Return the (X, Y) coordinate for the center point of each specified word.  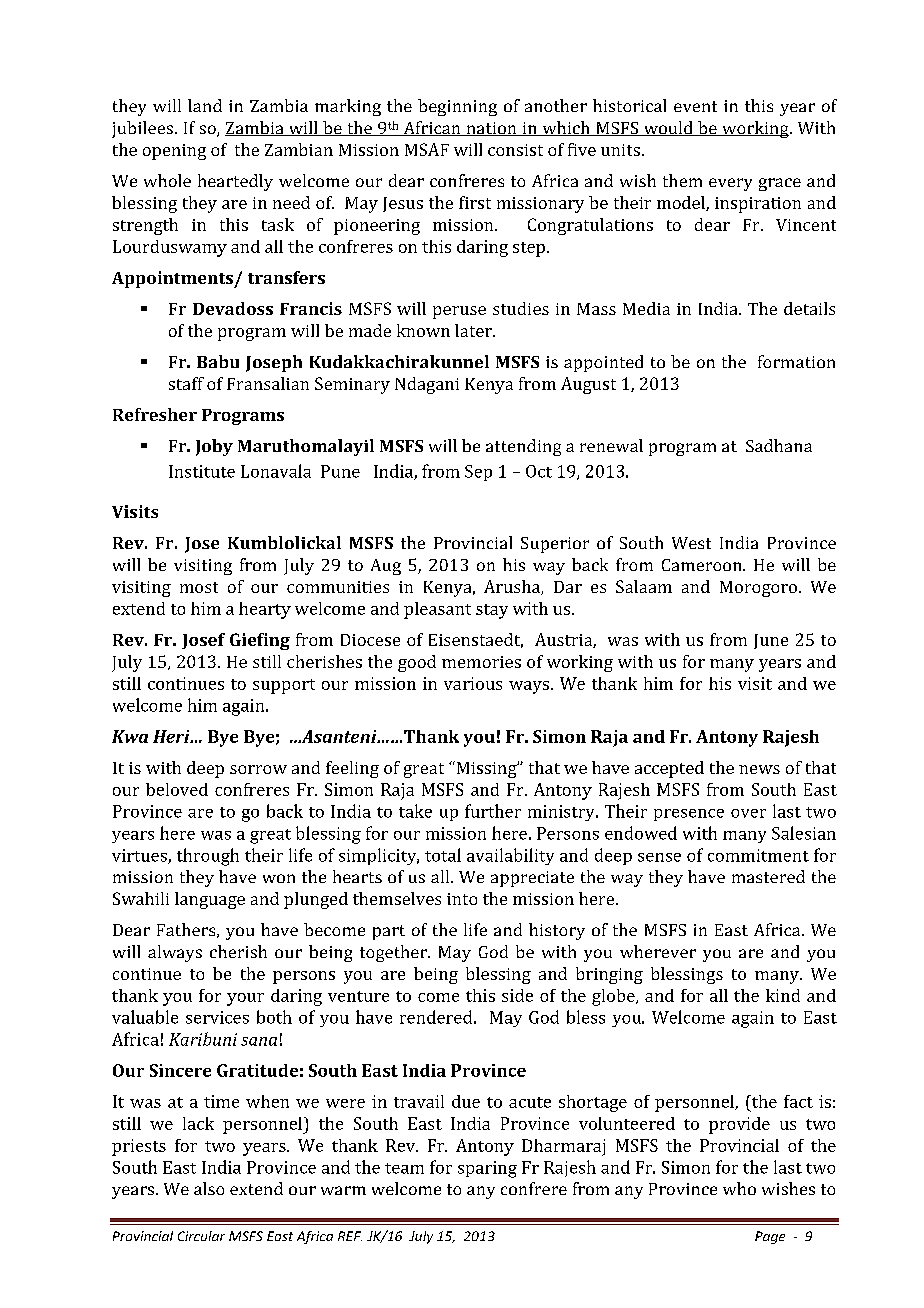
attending (523, 447)
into (462, 899)
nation (491, 129)
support (284, 686)
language (210, 900)
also (209, 1188)
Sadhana (779, 445)
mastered (768, 876)
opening (174, 152)
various (473, 683)
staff (186, 383)
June (771, 641)
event (695, 106)
